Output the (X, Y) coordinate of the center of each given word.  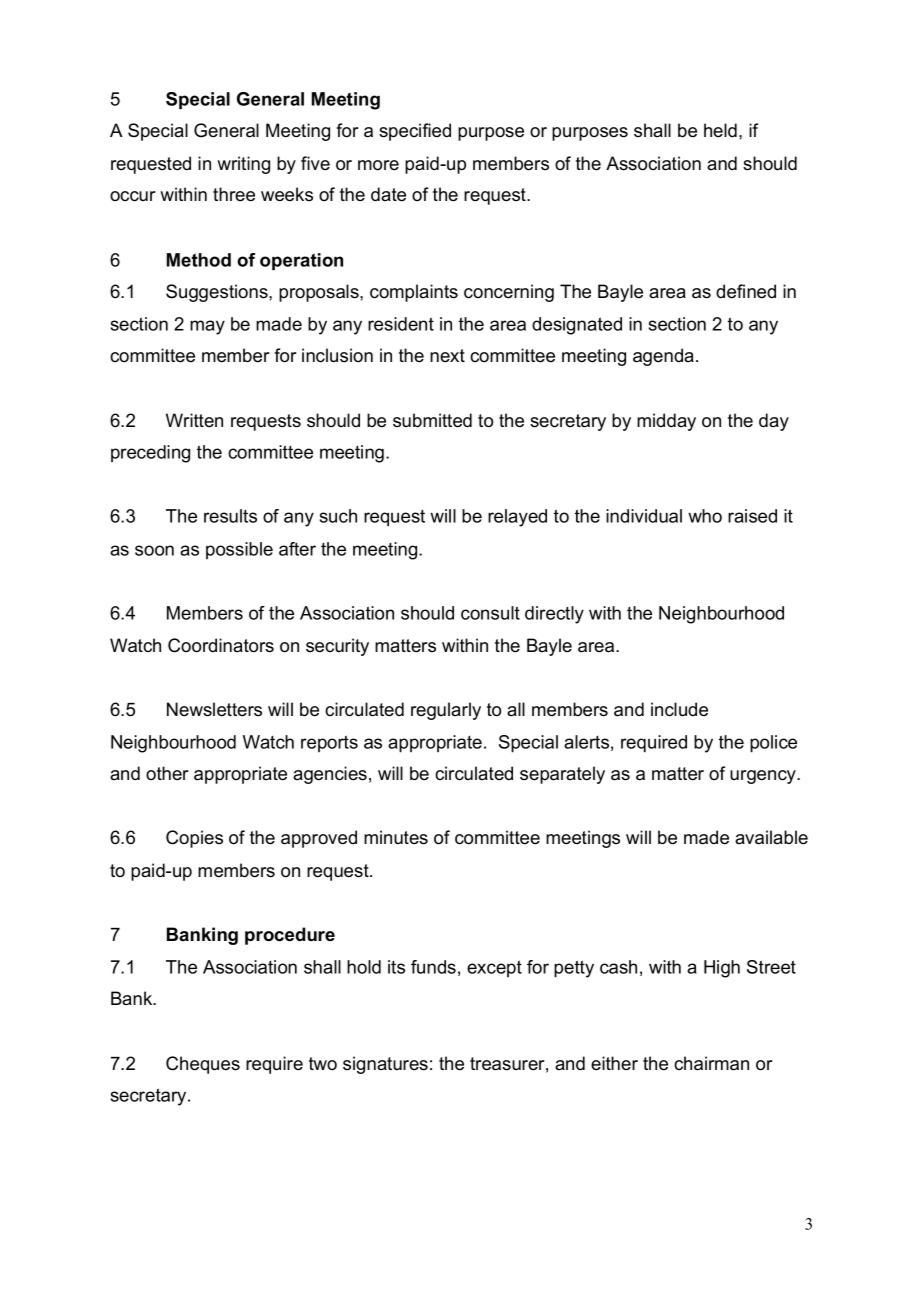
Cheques (203, 1065)
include (679, 709)
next (447, 356)
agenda (663, 357)
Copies (194, 839)
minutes (396, 837)
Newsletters (214, 709)
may (207, 327)
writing (243, 165)
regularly (446, 711)
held (720, 130)
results (230, 516)
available (771, 837)
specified (415, 132)
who (705, 516)
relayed (517, 518)
